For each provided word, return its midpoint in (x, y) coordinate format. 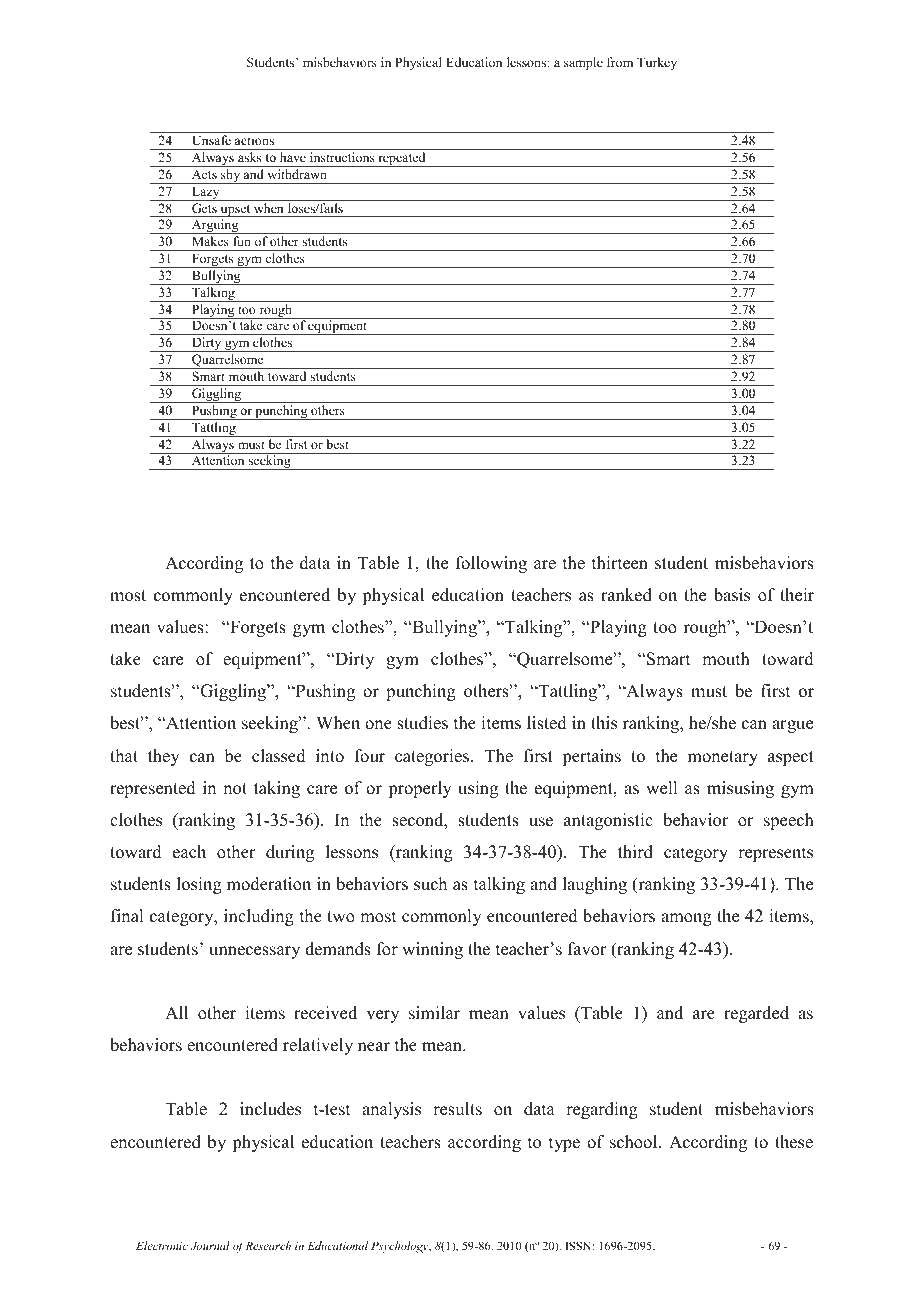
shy (231, 176)
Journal (210, 1245)
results (457, 1109)
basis (732, 595)
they (164, 757)
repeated (402, 159)
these (794, 1142)
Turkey (657, 63)
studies (422, 723)
